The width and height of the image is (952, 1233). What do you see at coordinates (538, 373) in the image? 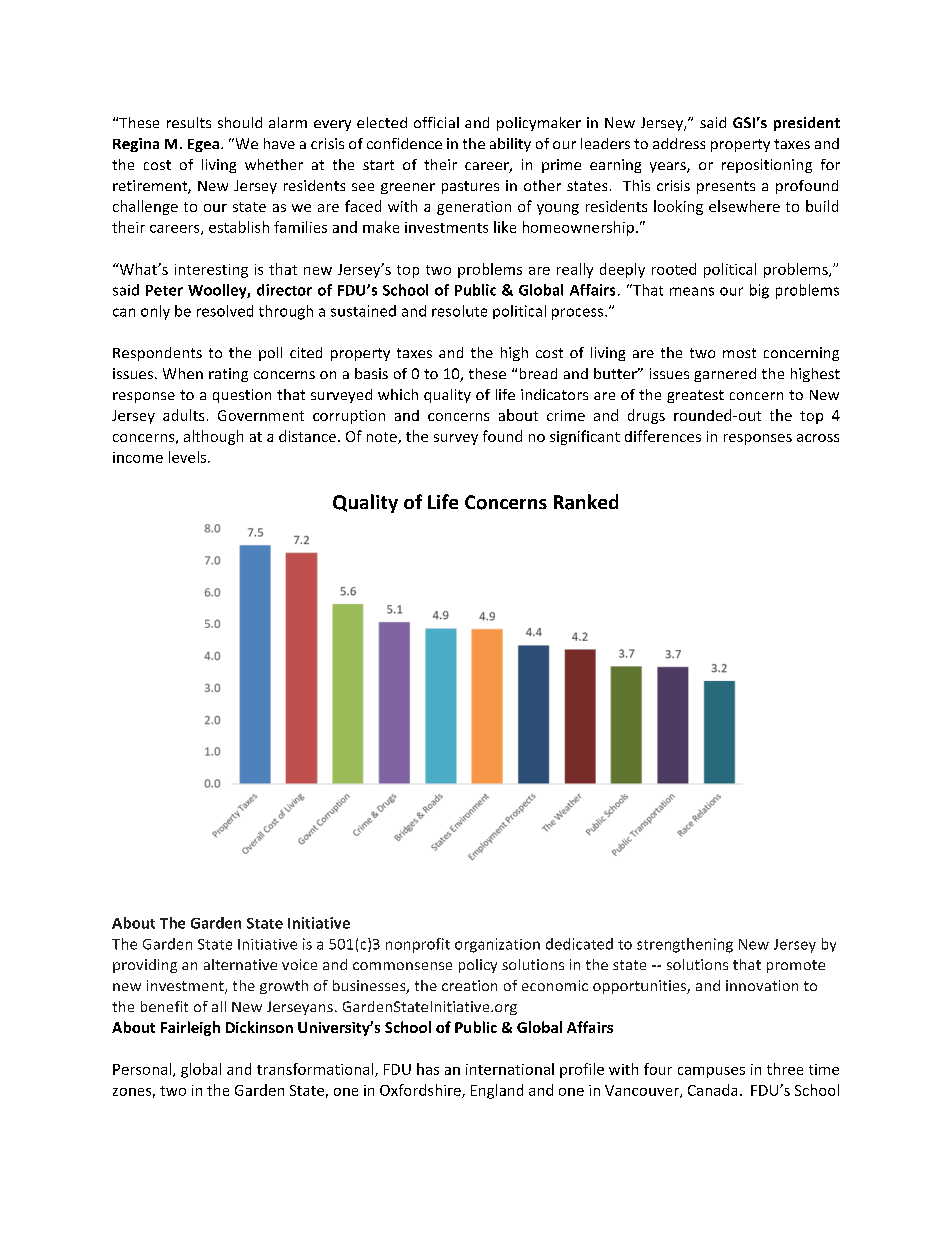
I see `bread` at bounding box center [538, 373].
